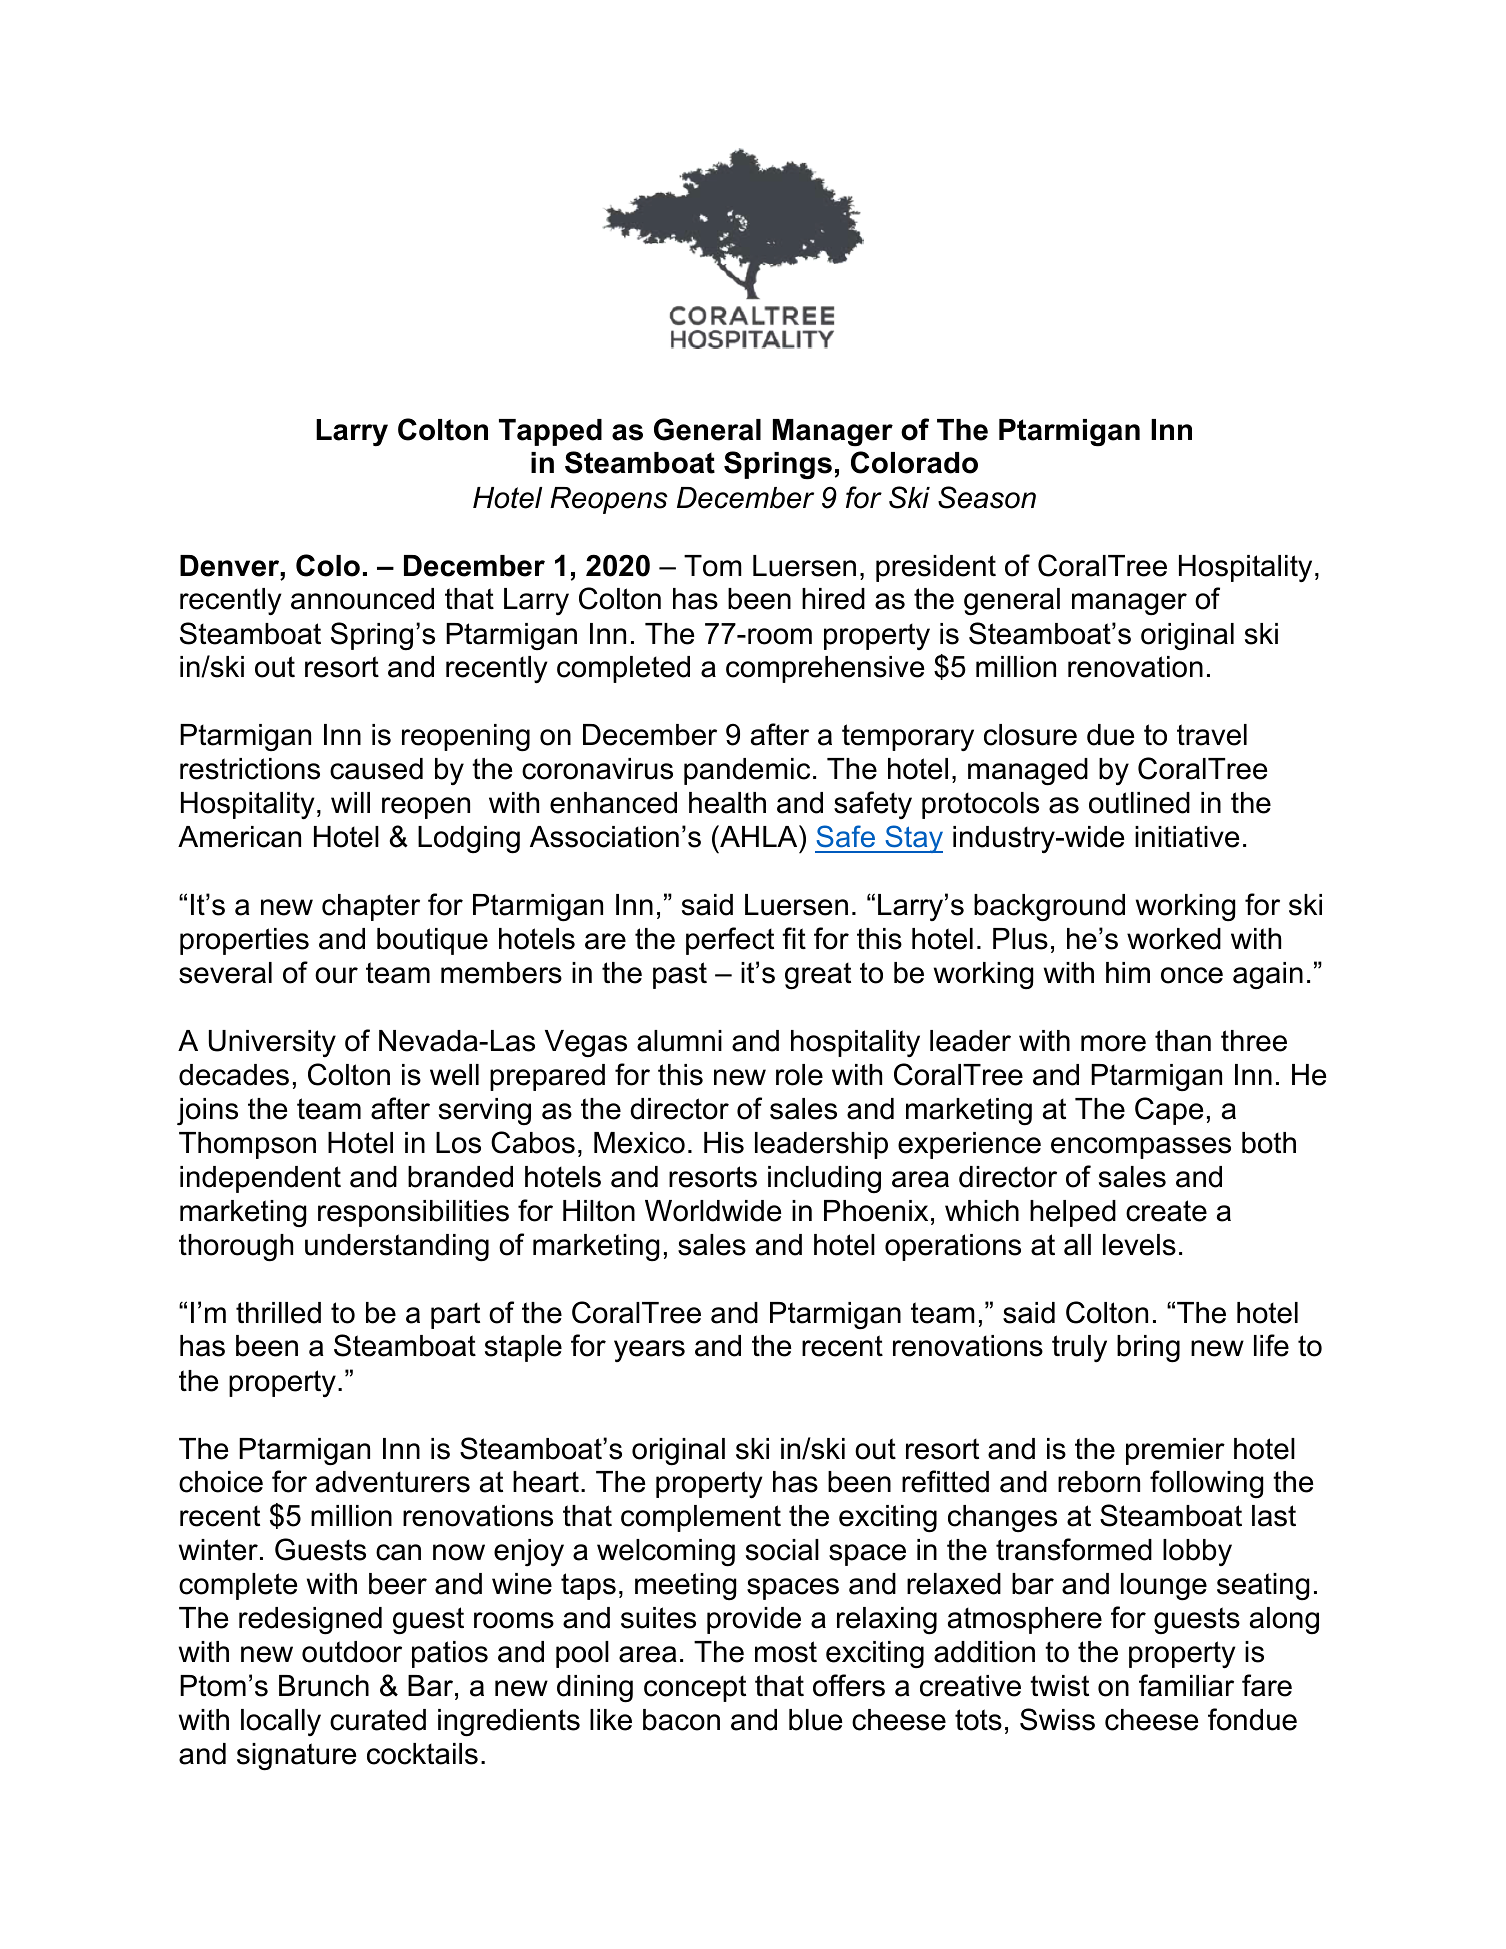 The image size is (1506, 1949). What do you see at coordinates (362, 599) in the image?
I see `announced` at bounding box center [362, 599].
